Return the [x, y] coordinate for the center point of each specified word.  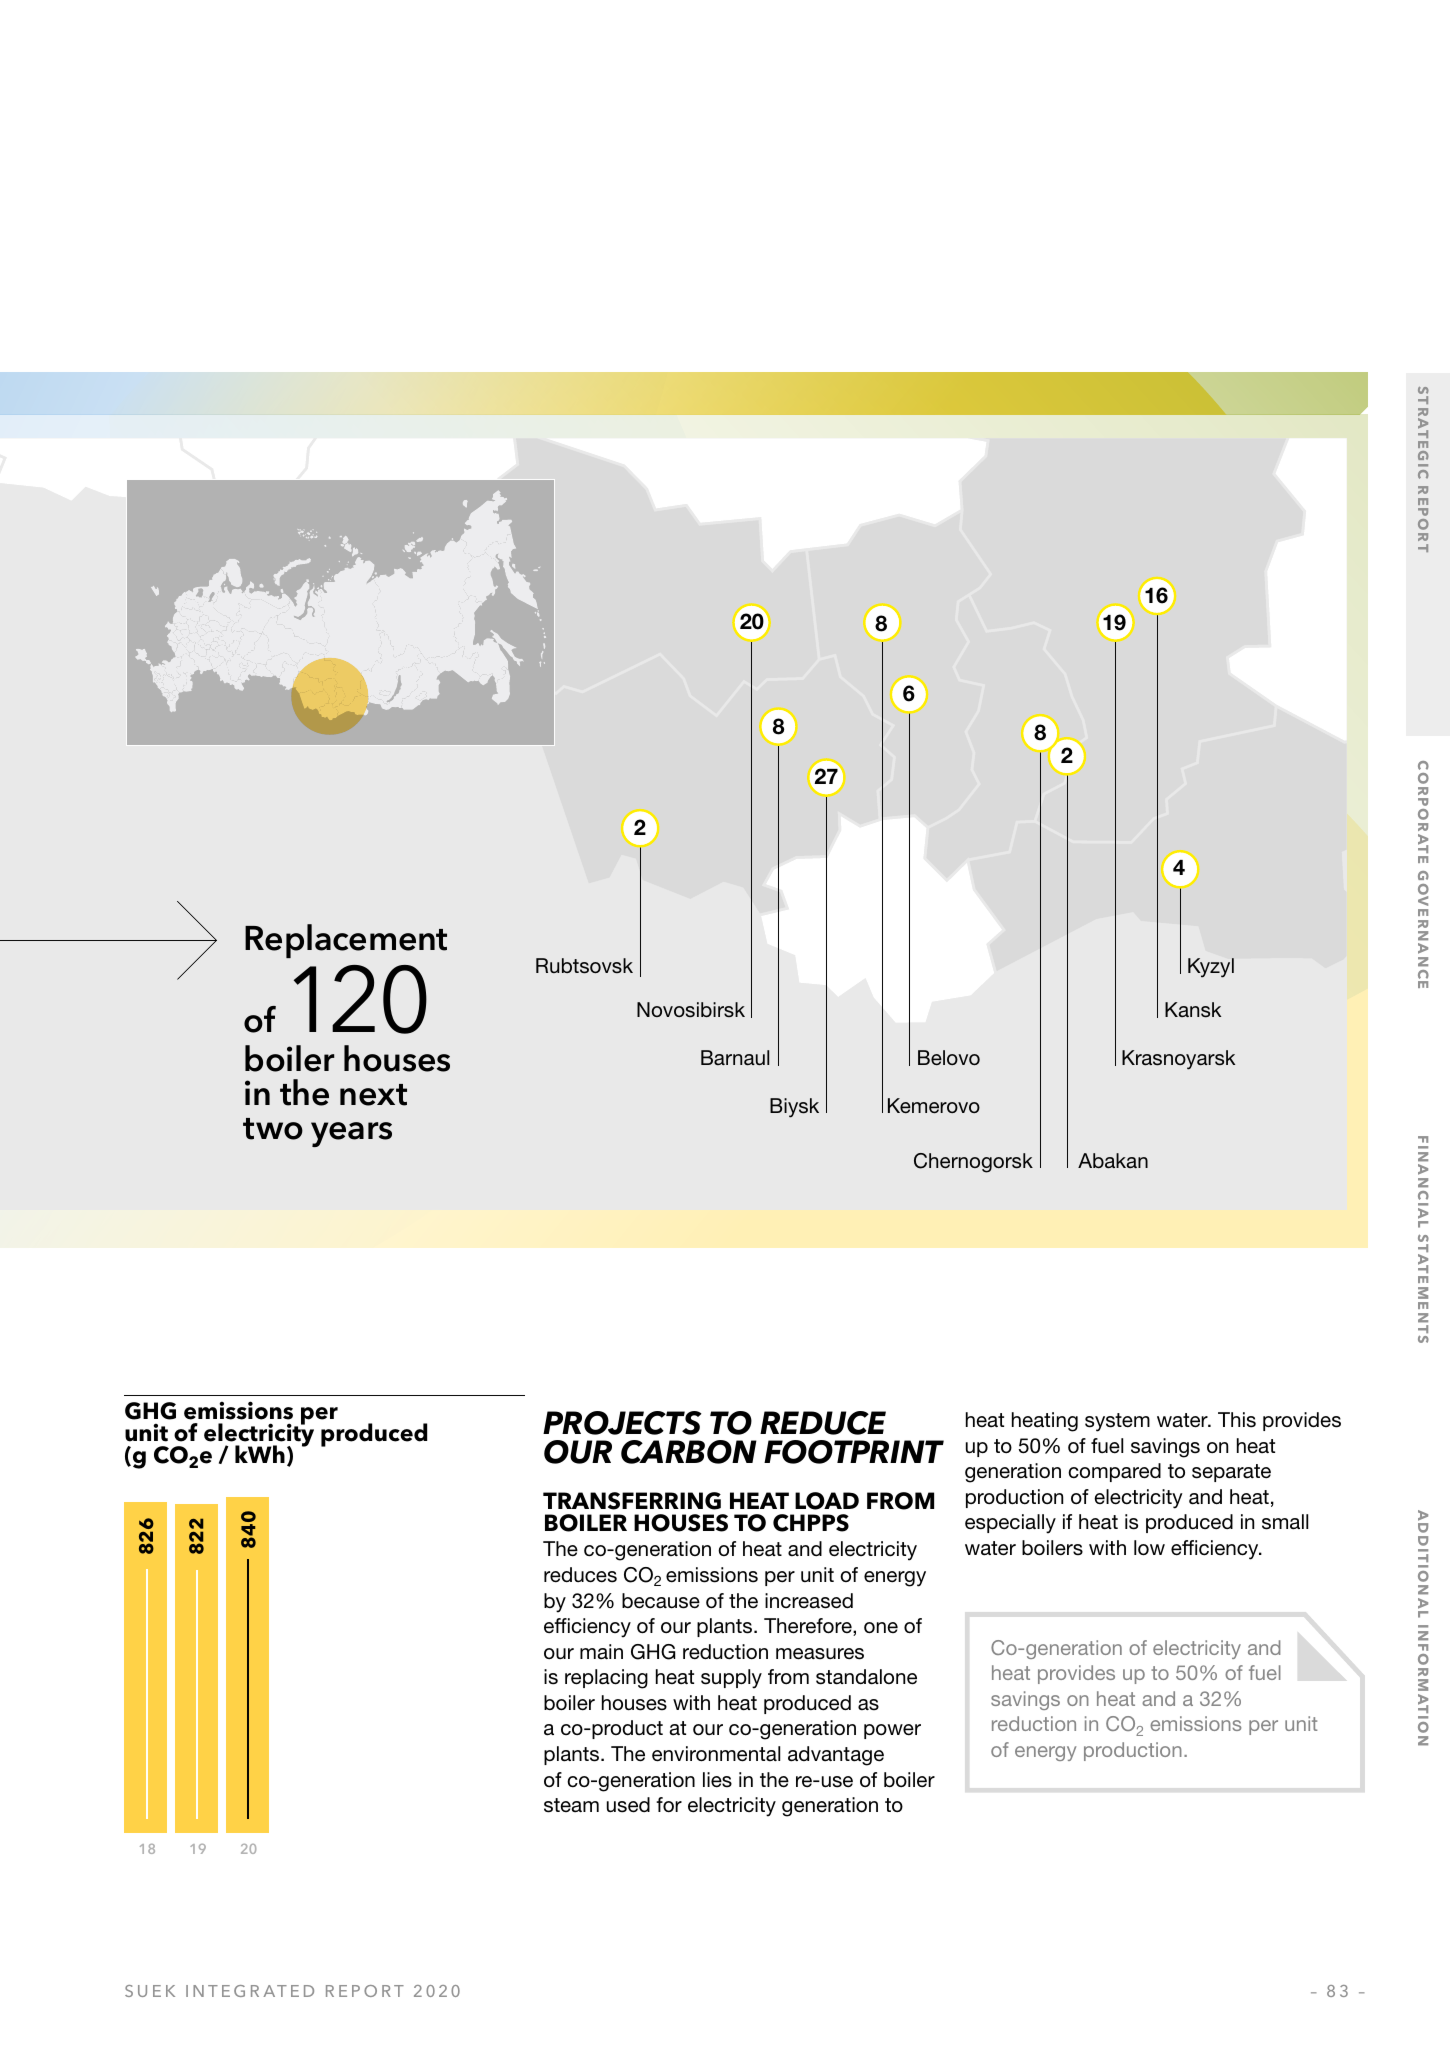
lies [717, 1780]
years [351, 1134]
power [892, 1731]
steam [571, 1805]
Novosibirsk [691, 1010]
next [373, 1095]
